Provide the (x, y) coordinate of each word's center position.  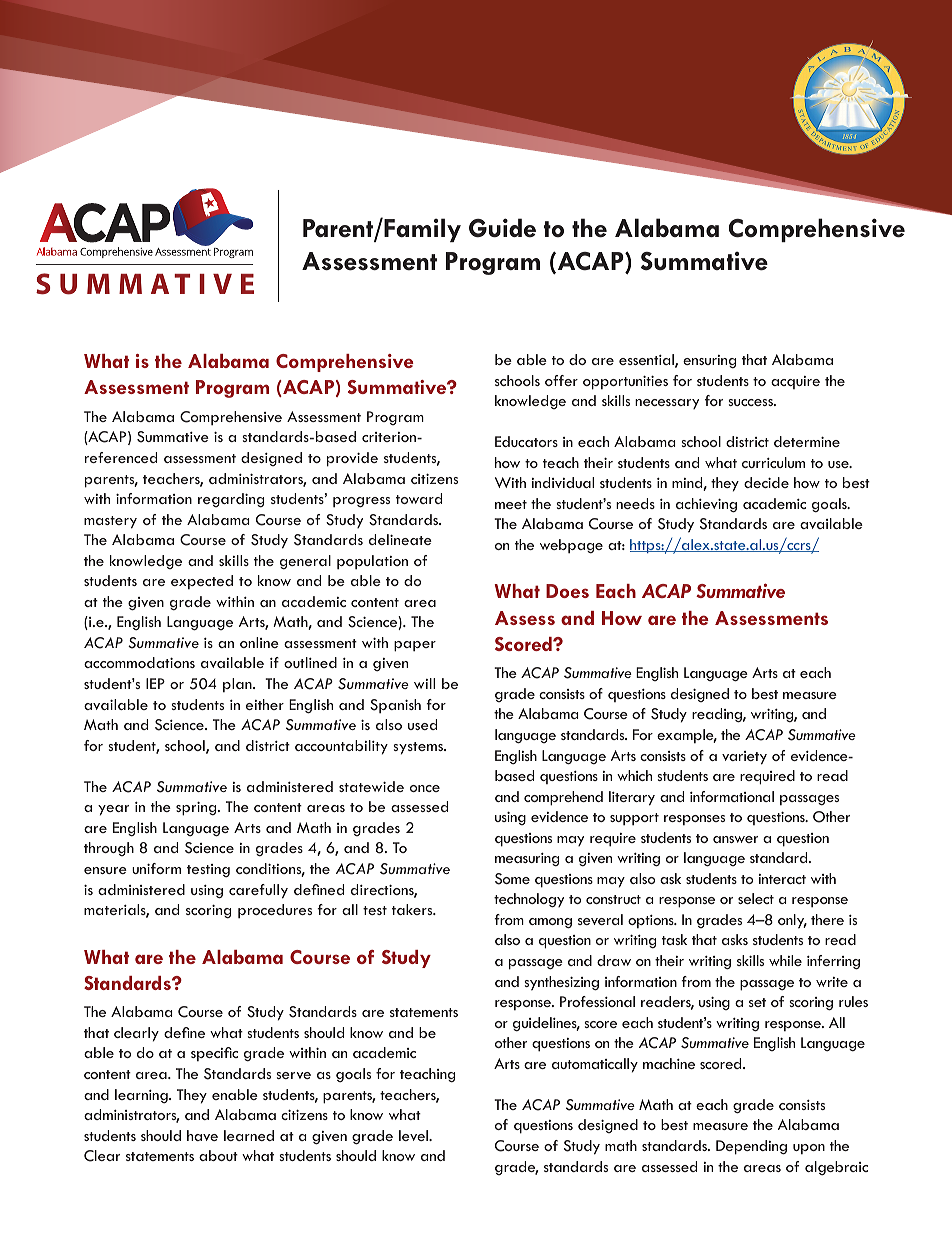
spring (197, 808)
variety (744, 758)
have (202, 1135)
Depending (751, 1147)
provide (352, 459)
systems (419, 748)
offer (561, 380)
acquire (795, 382)
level (414, 1135)
